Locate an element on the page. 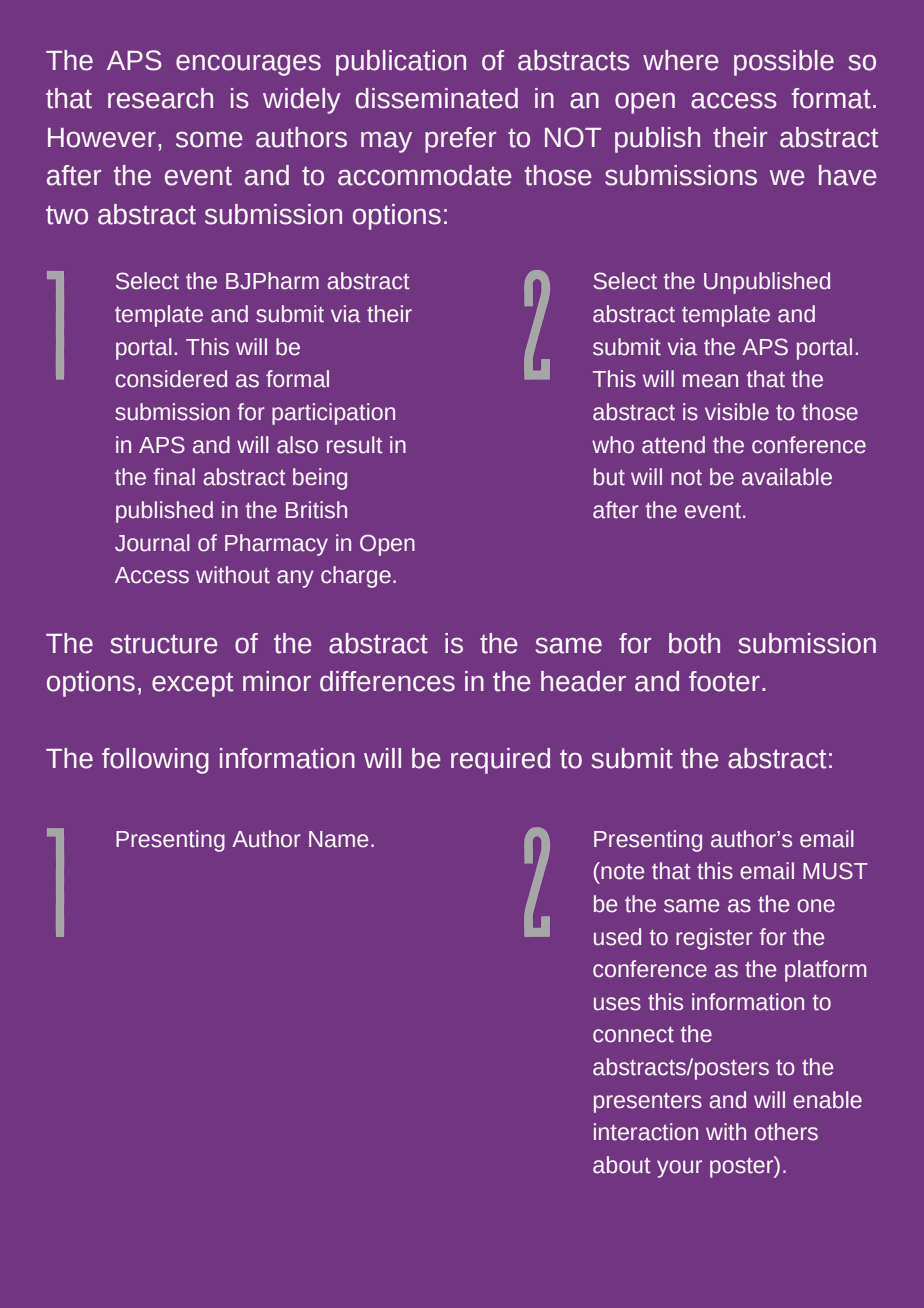  others is located at coordinates (786, 1132).
